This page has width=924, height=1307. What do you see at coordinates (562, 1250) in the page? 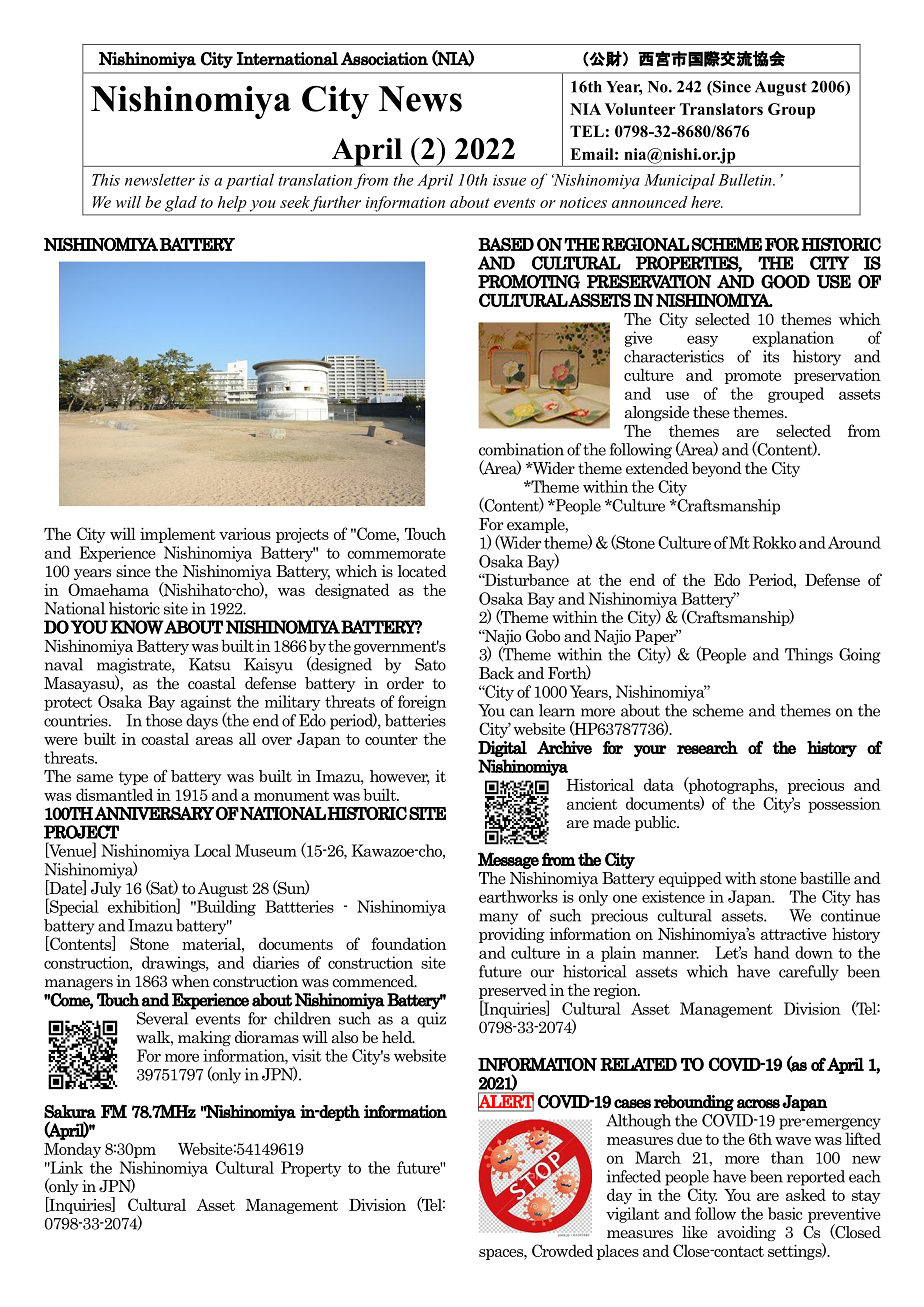
I see `Crowded` at bounding box center [562, 1250].
